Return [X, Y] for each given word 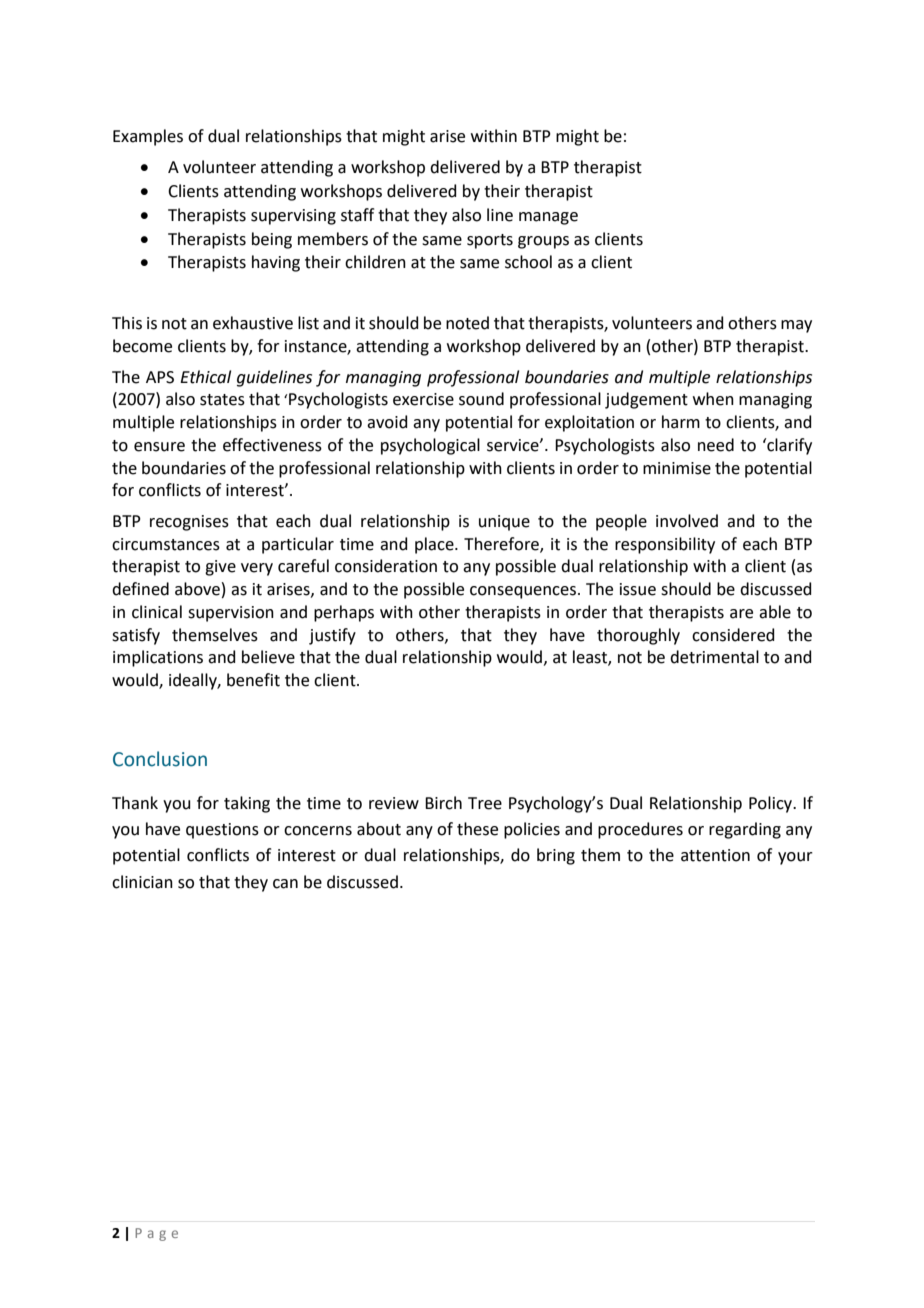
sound [481, 399]
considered [733, 635]
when [713, 399]
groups [543, 242]
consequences [523, 592]
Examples [148, 137]
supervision [231, 614]
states [222, 400]
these [477, 829]
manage [548, 218]
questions [222, 831]
